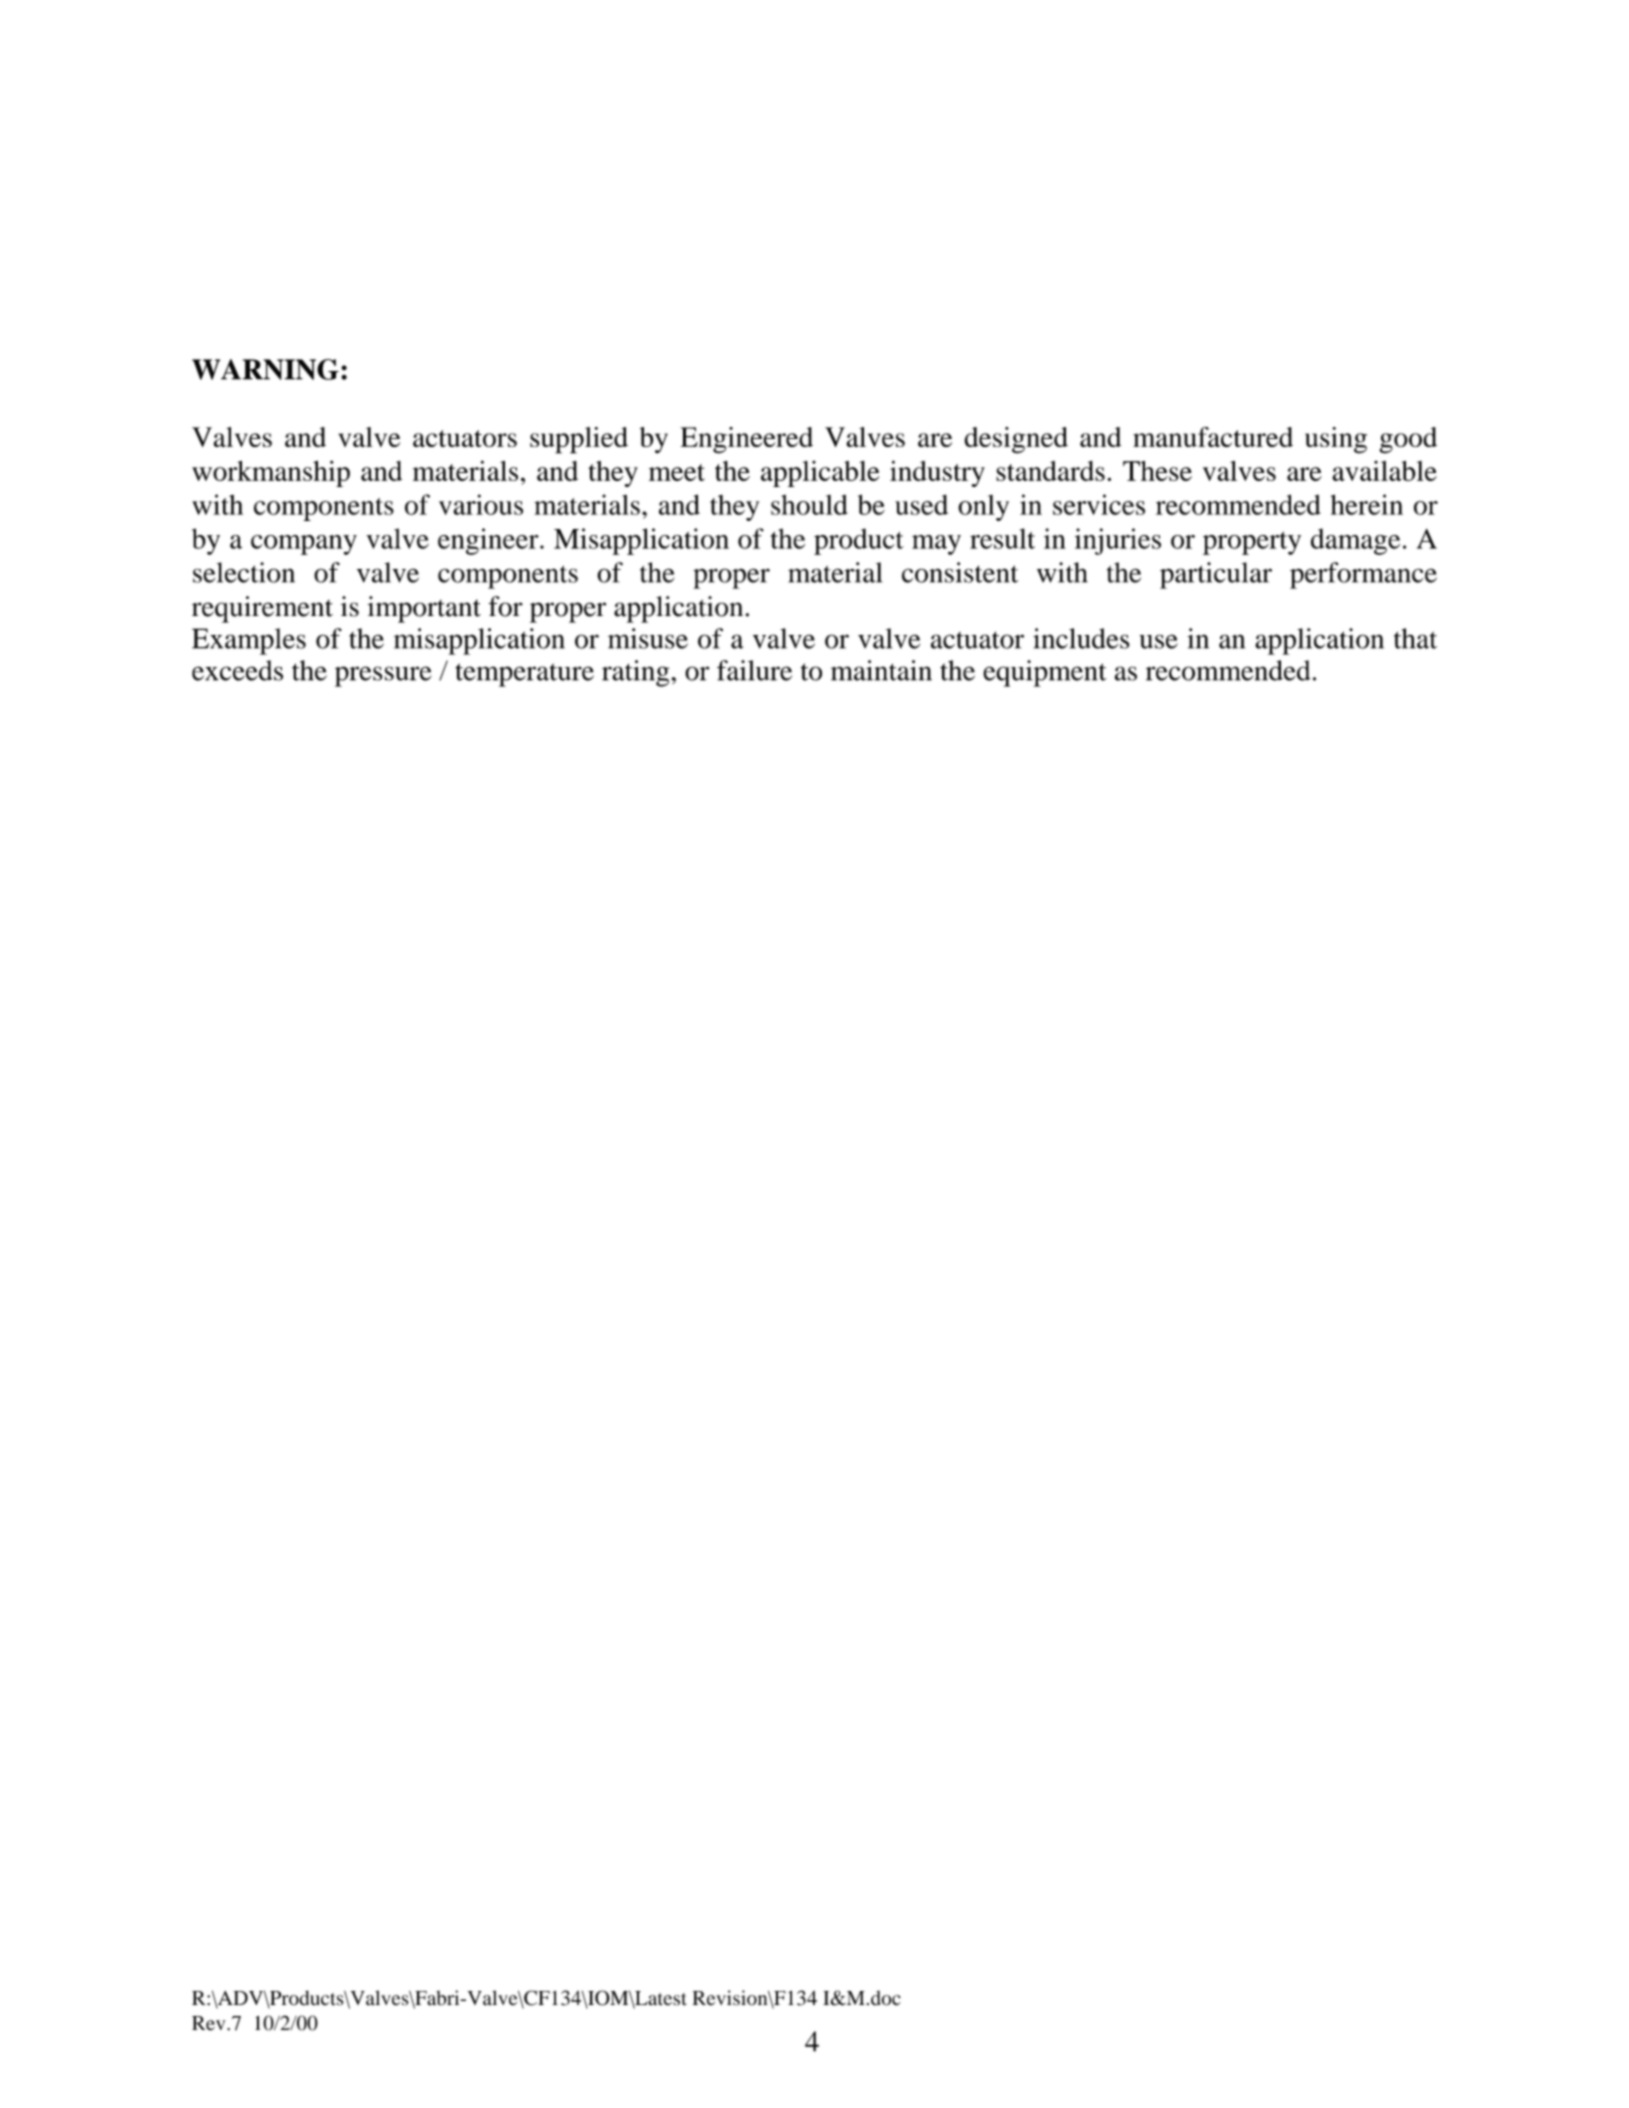 The image size is (1629, 2108). What do you see at coordinates (1355, 541) in the screenshot?
I see `damage` at bounding box center [1355, 541].
